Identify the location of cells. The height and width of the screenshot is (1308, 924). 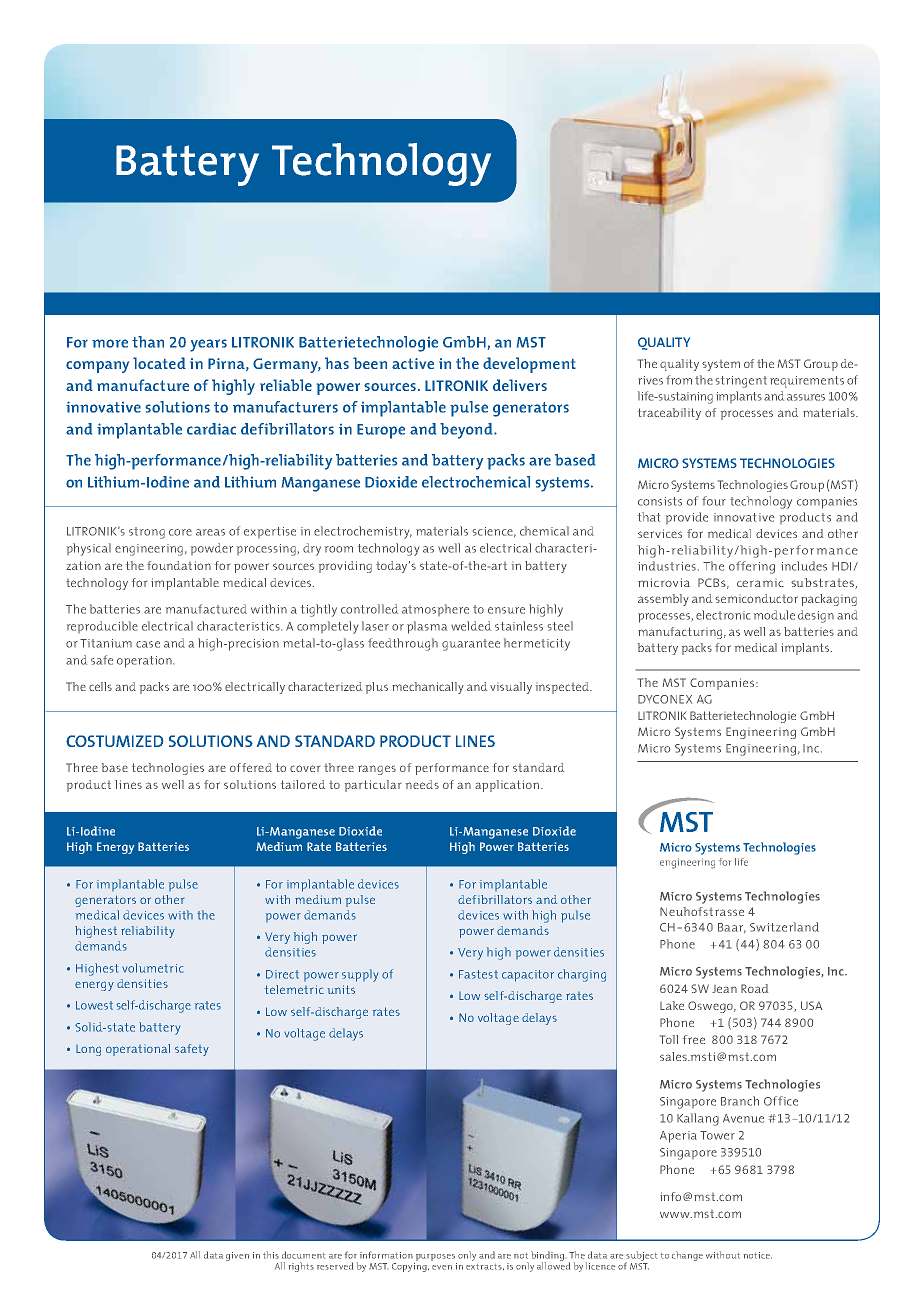
(100, 686).
